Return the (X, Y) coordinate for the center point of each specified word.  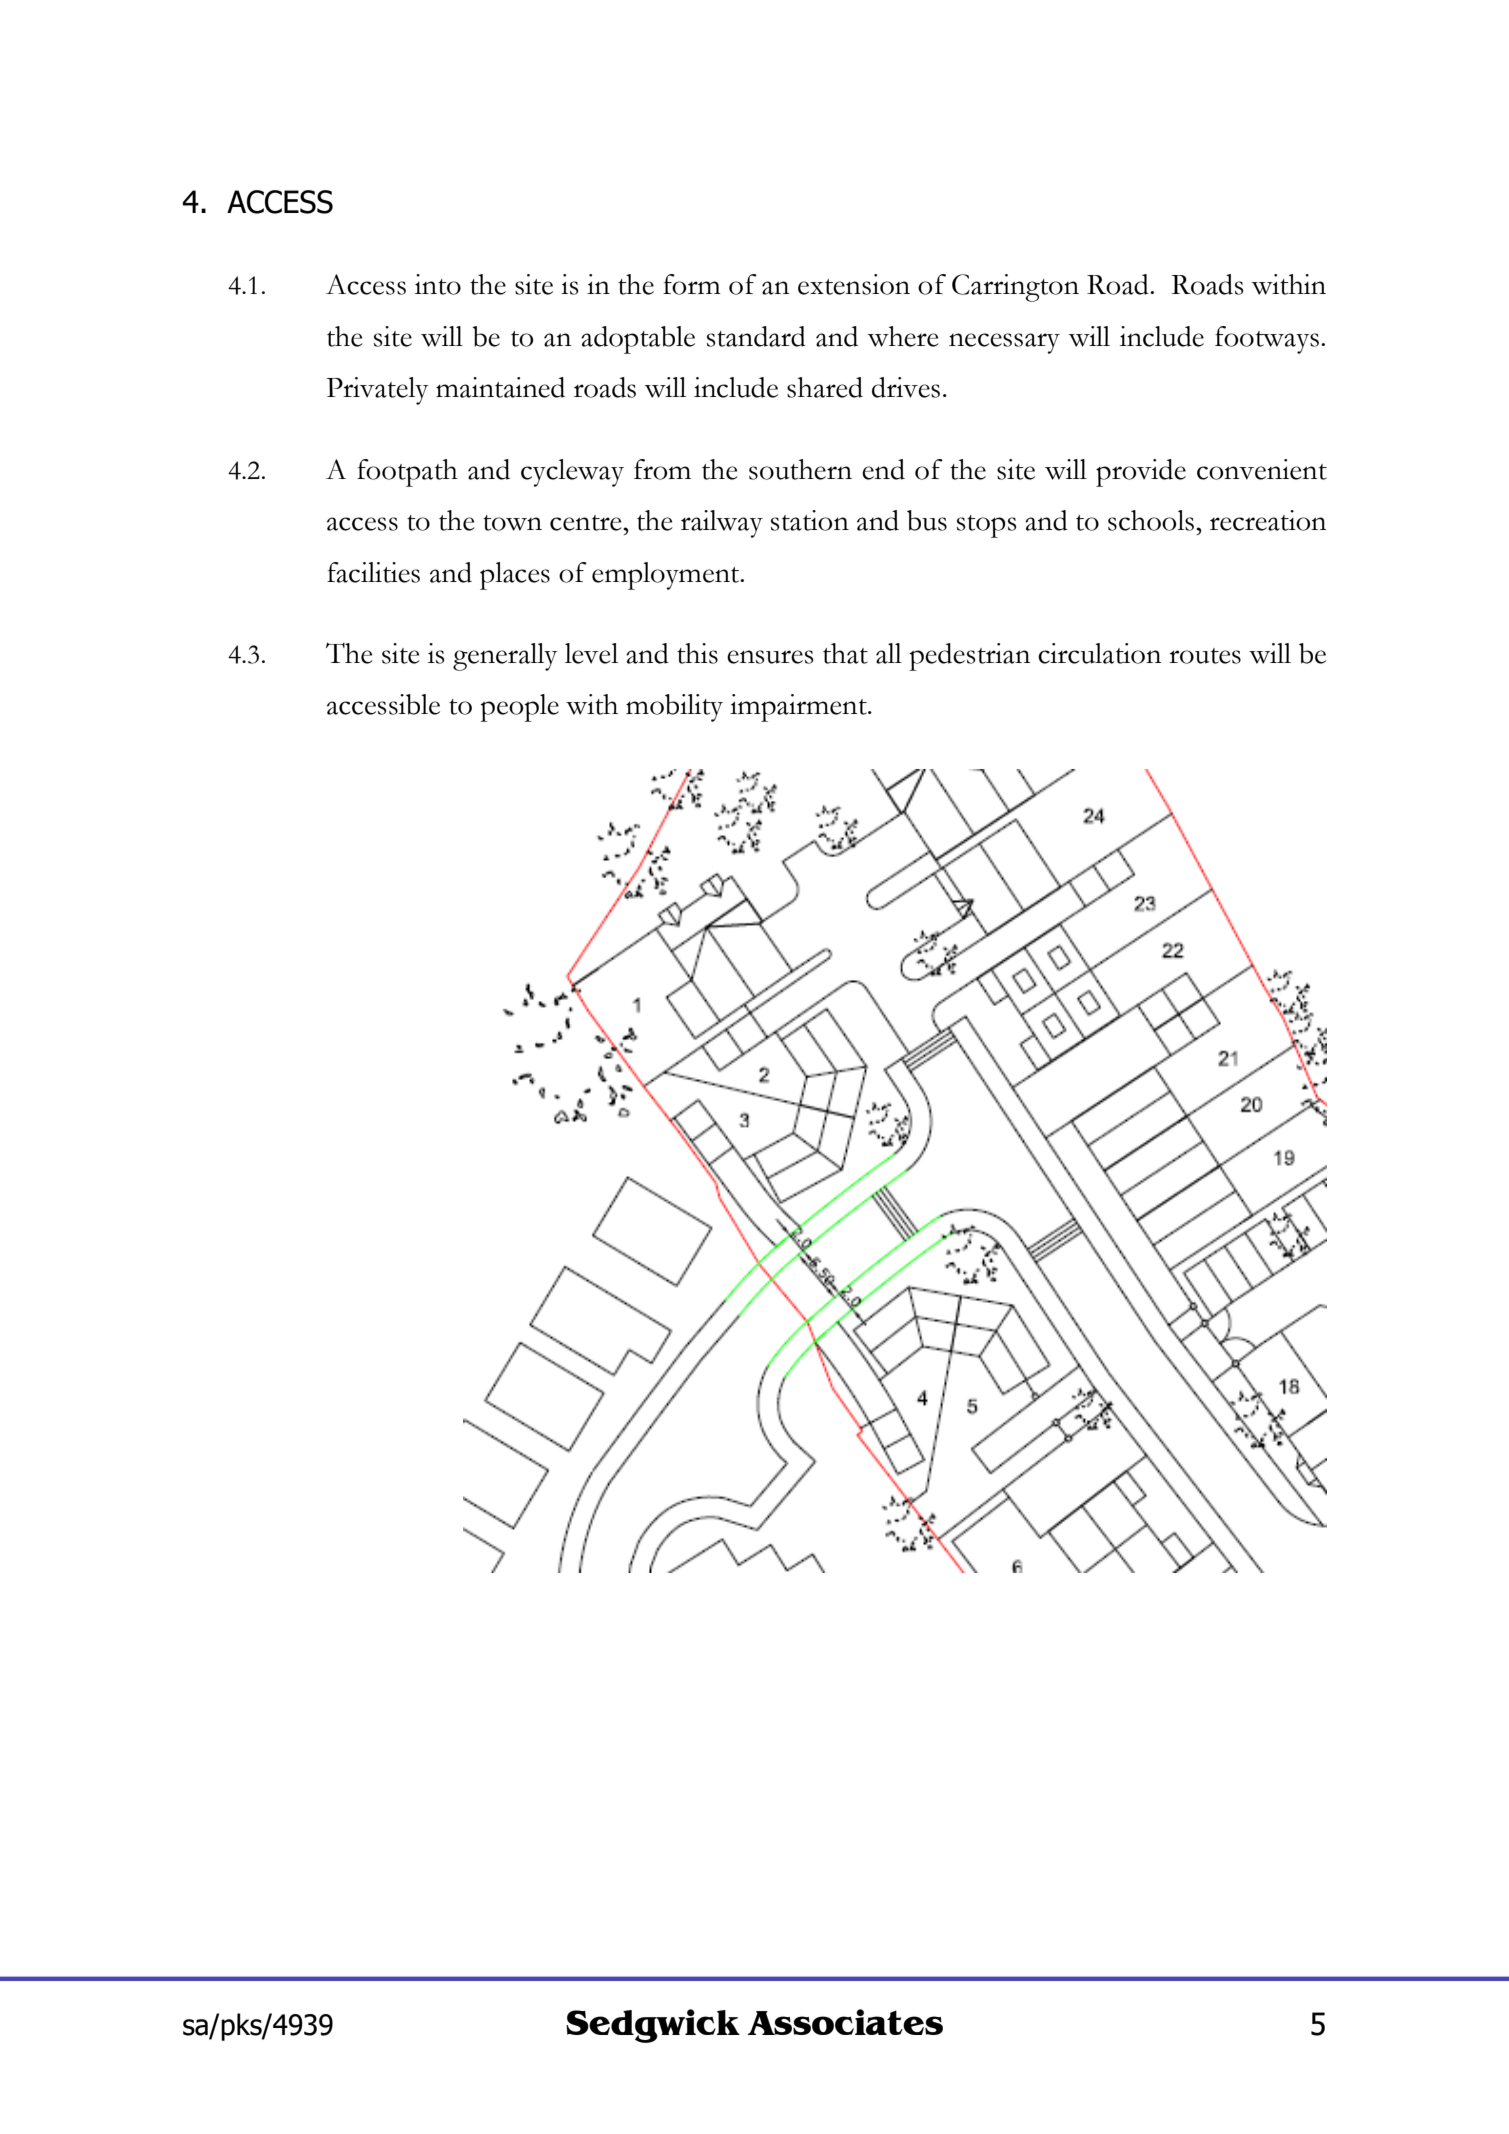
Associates (845, 2022)
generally (505, 657)
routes (1205, 656)
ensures (770, 657)
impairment (799, 708)
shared (825, 387)
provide (1141, 473)
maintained (500, 387)
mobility (674, 708)
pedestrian (969, 657)
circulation (1099, 653)
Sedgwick (653, 2026)
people (519, 708)
